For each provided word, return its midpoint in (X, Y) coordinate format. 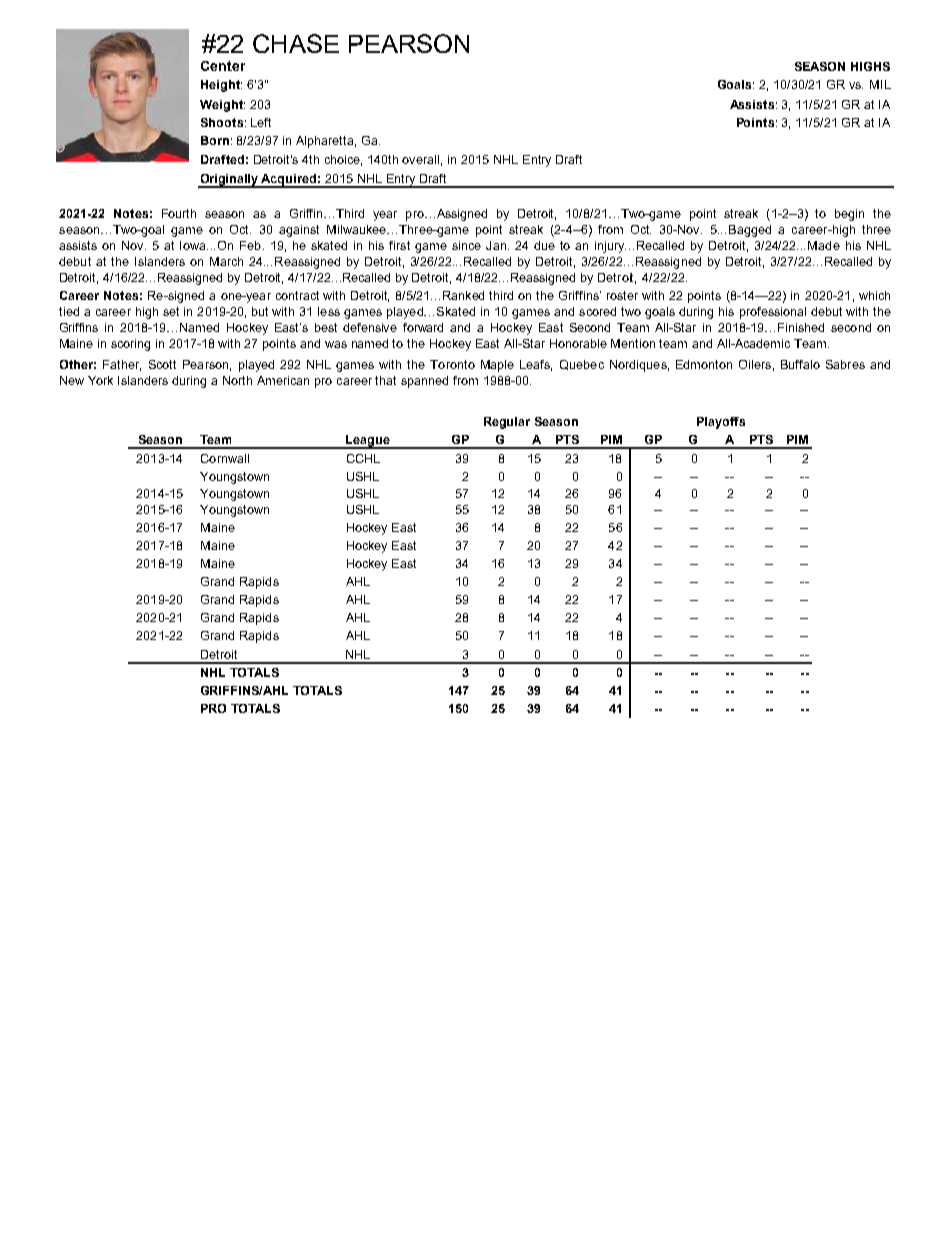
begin (849, 215)
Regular (507, 423)
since (466, 245)
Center (223, 66)
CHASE (296, 43)
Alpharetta (326, 142)
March (226, 261)
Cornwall (225, 458)
